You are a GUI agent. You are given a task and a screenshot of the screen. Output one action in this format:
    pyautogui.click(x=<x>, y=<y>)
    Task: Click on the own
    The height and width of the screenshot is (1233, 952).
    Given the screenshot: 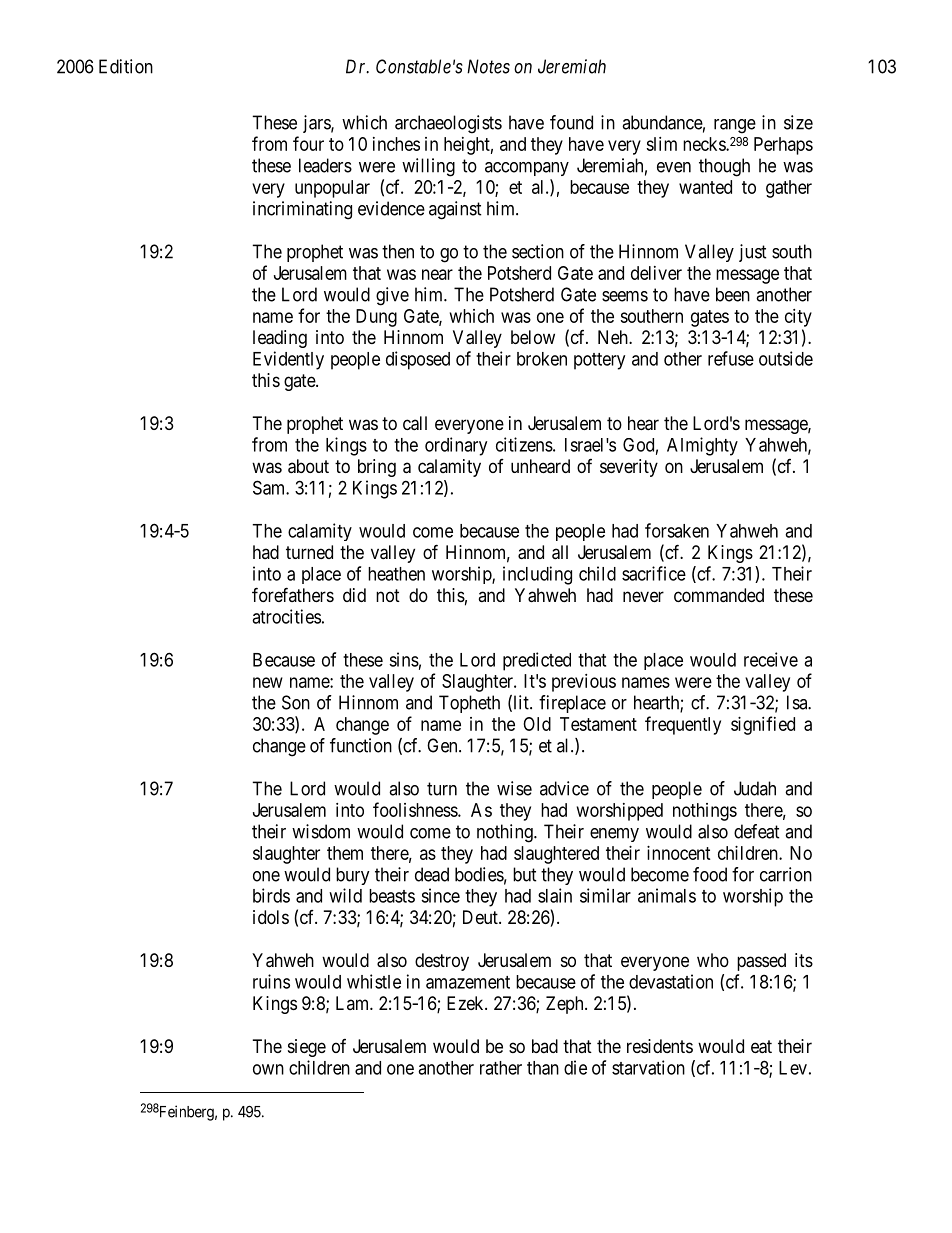 What is the action you would take?
    pyautogui.click(x=268, y=1069)
